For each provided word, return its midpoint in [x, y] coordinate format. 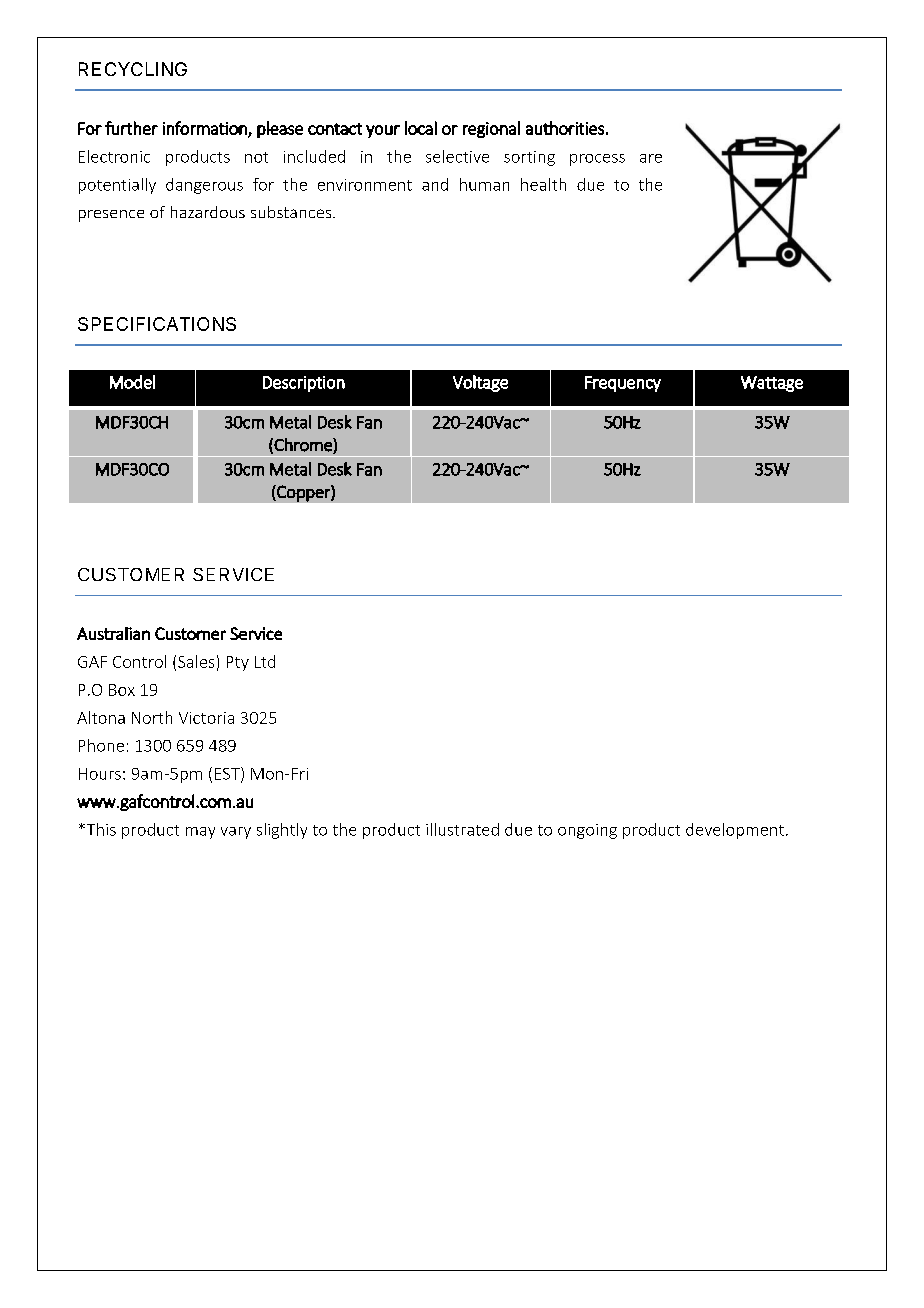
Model [132, 382]
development [735, 831]
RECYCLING [133, 69]
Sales [196, 661]
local [421, 128]
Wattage [772, 384]
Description [304, 384]
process [597, 160]
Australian [113, 633]
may [200, 833]
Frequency [623, 384]
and [435, 184]
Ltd [265, 661]
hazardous [208, 212]
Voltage [480, 383]
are [651, 158]
